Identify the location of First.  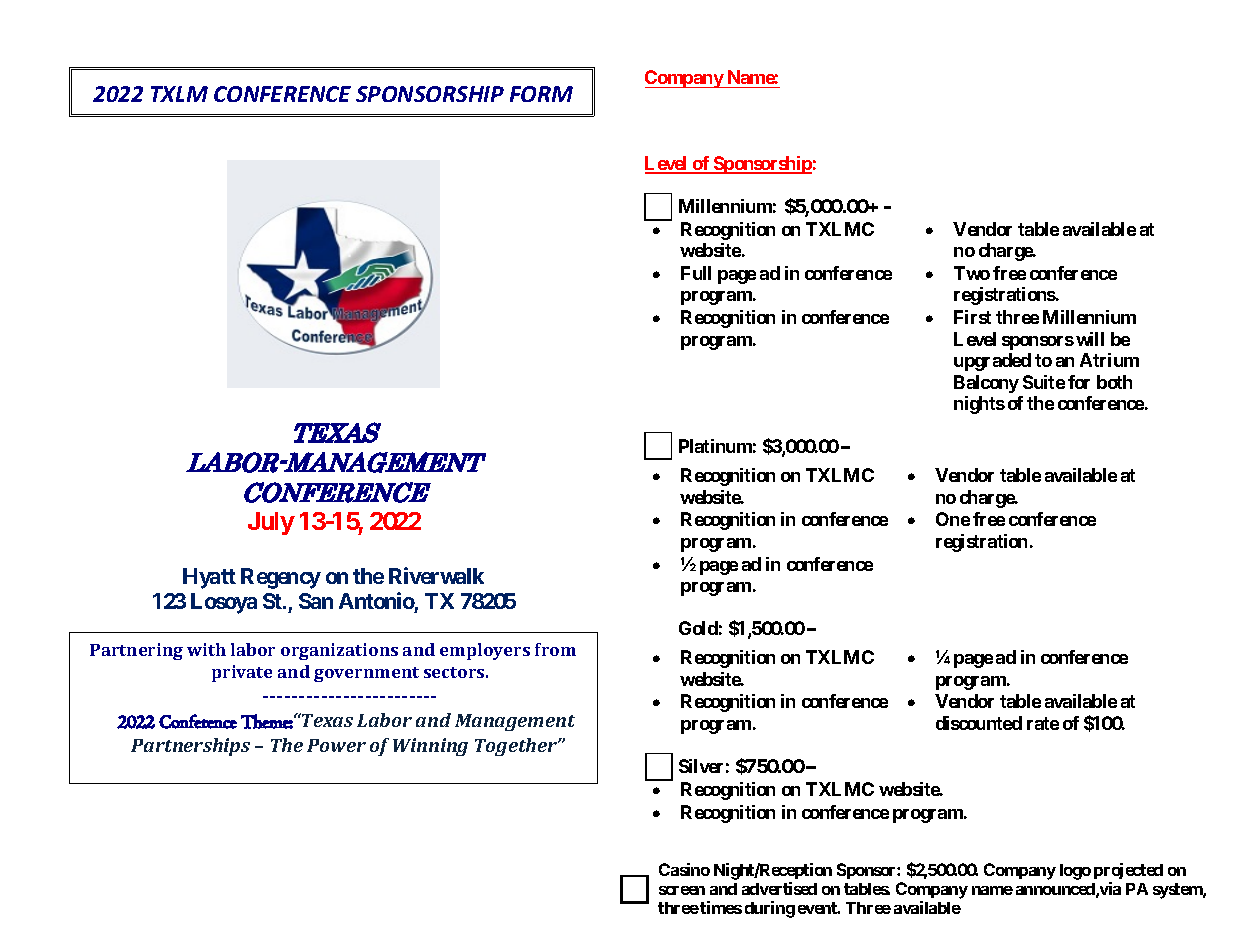
(972, 317).
